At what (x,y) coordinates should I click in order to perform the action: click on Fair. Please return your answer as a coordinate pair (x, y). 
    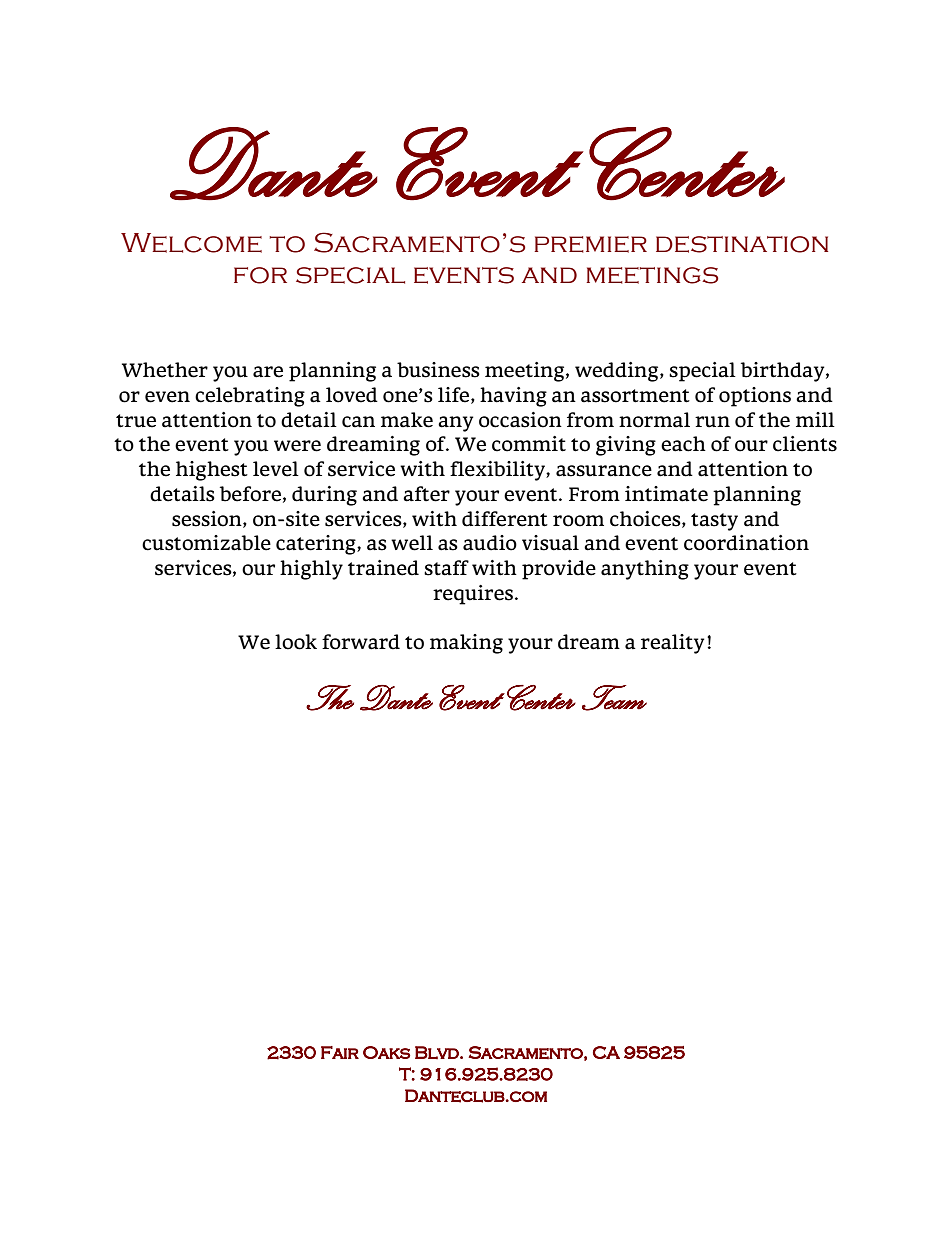
    Looking at the image, I should click on (340, 1052).
